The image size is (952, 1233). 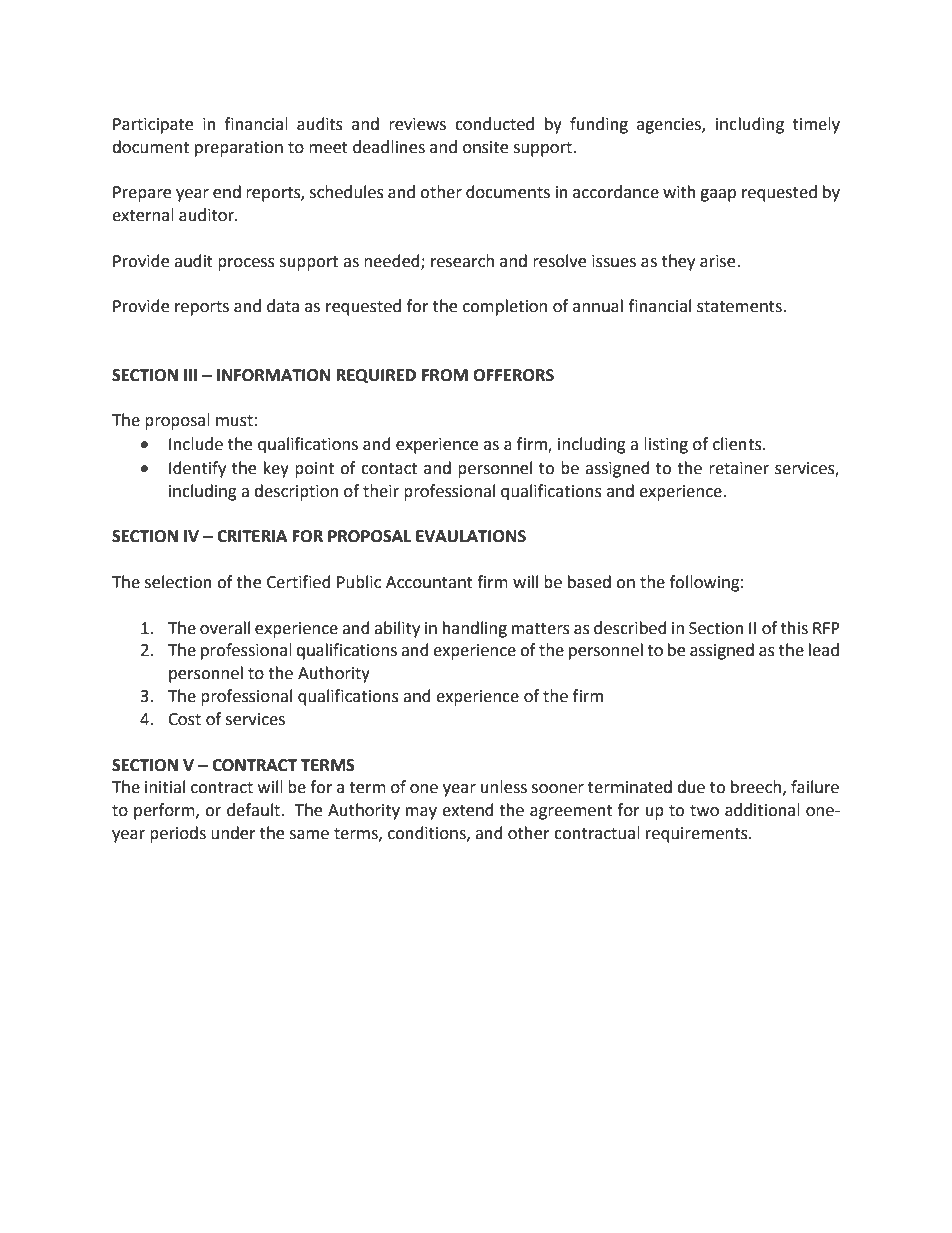 I want to click on completion, so click(x=505, y=307).
